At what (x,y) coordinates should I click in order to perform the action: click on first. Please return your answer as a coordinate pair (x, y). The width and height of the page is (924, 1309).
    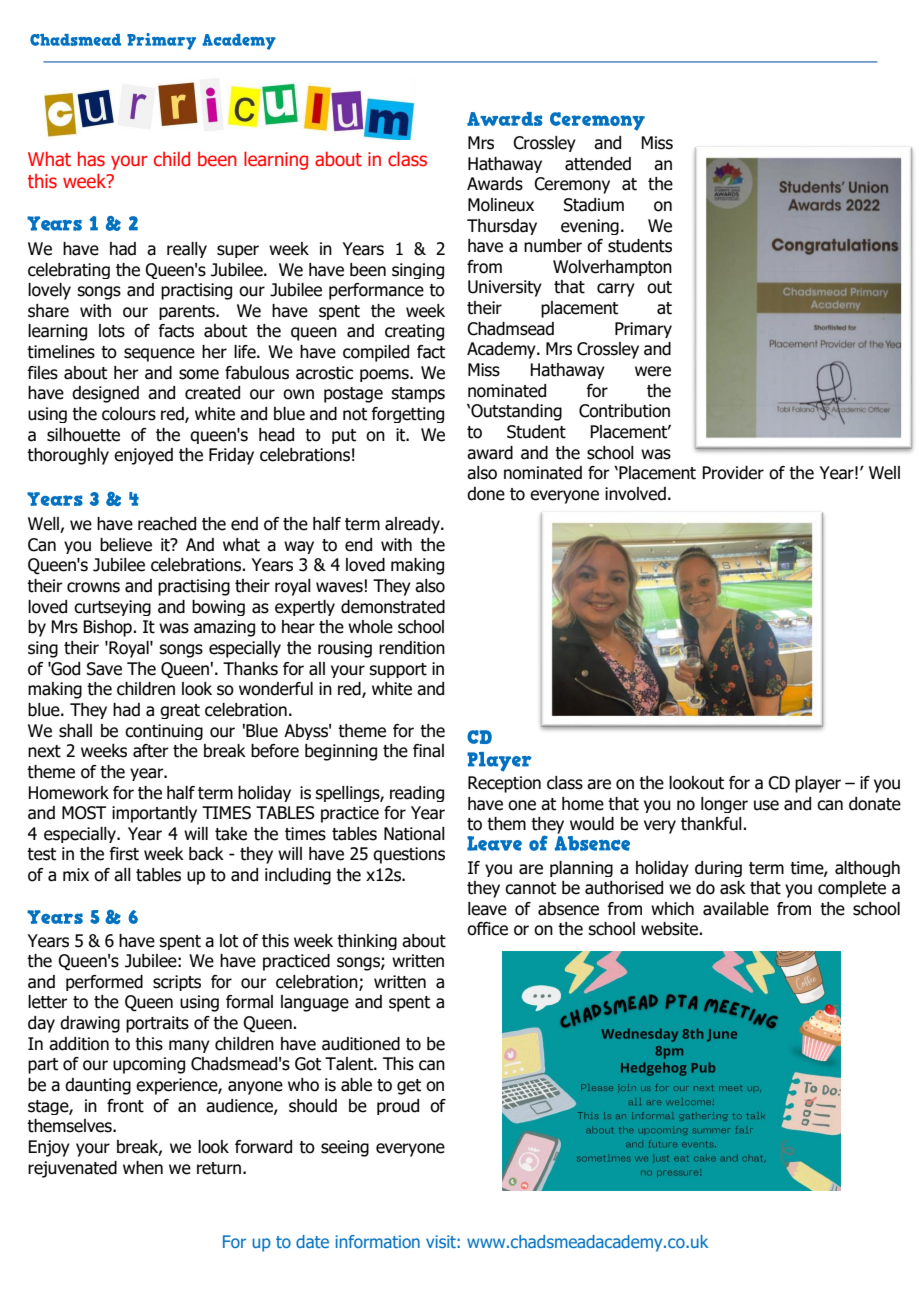
    Looking at the image, I should click on (124, 854).
